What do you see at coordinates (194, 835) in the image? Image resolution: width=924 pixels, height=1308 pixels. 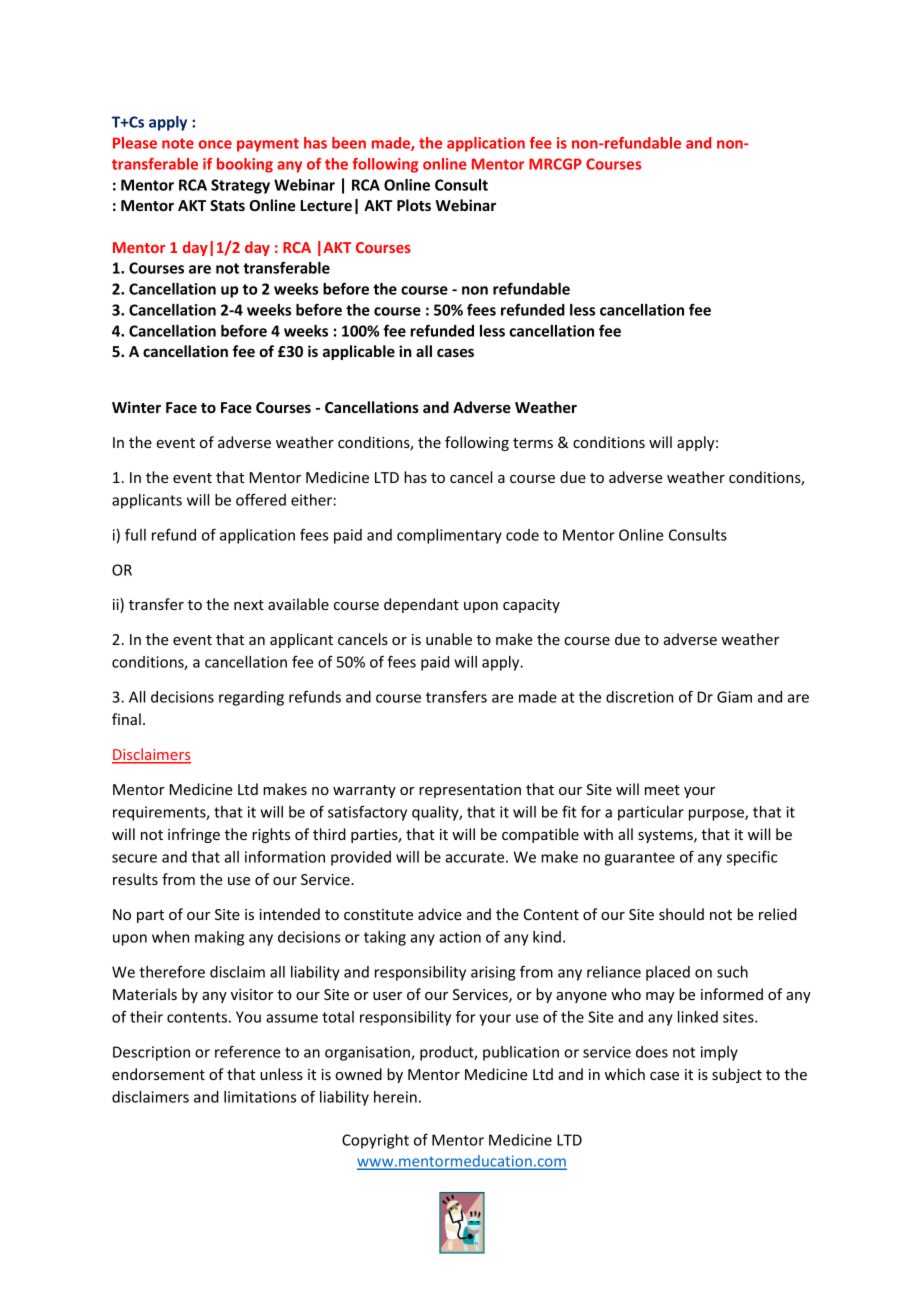 I see `infringe` at bounding box center [194, 835].
